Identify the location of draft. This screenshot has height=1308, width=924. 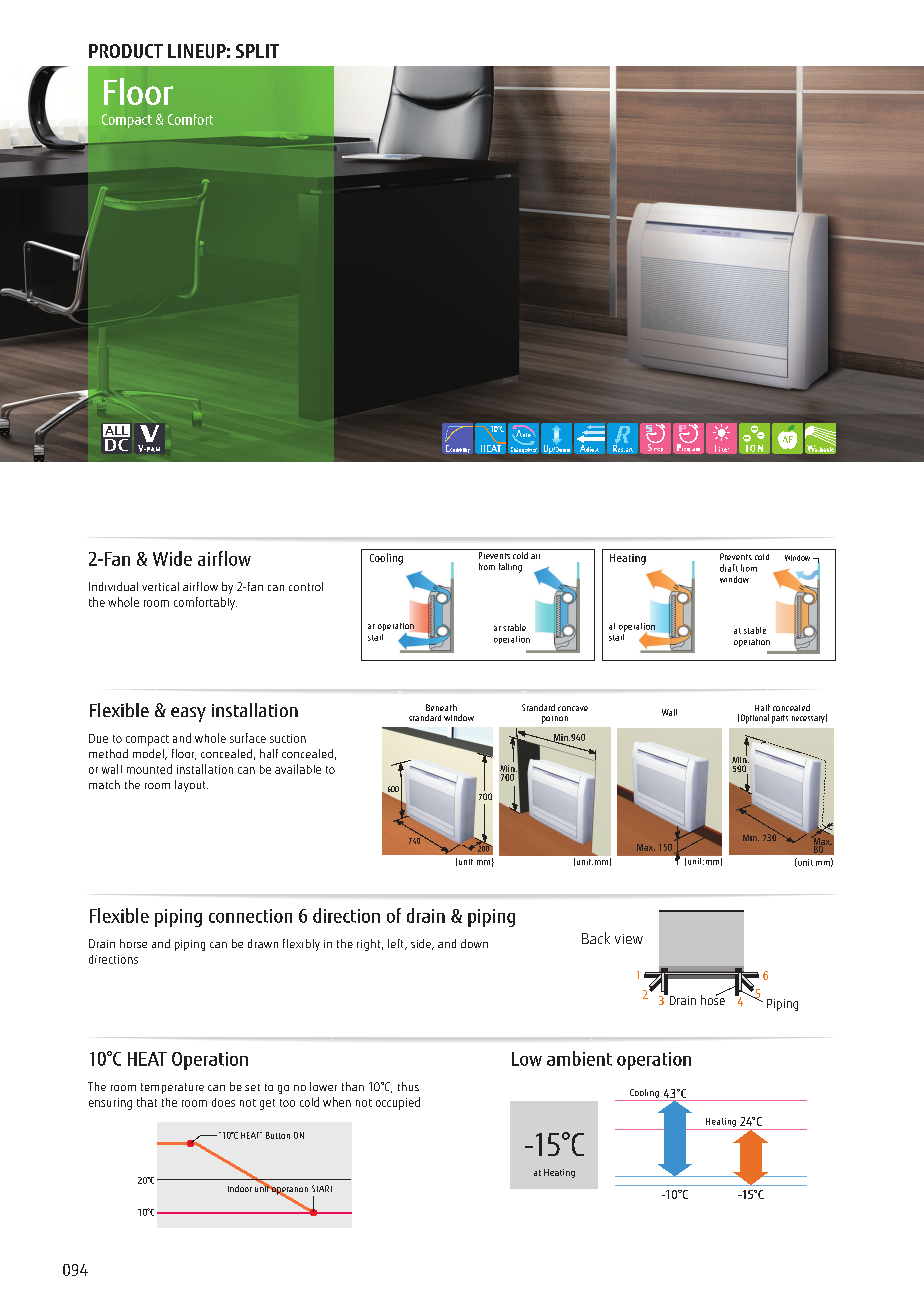
(729, 568).
